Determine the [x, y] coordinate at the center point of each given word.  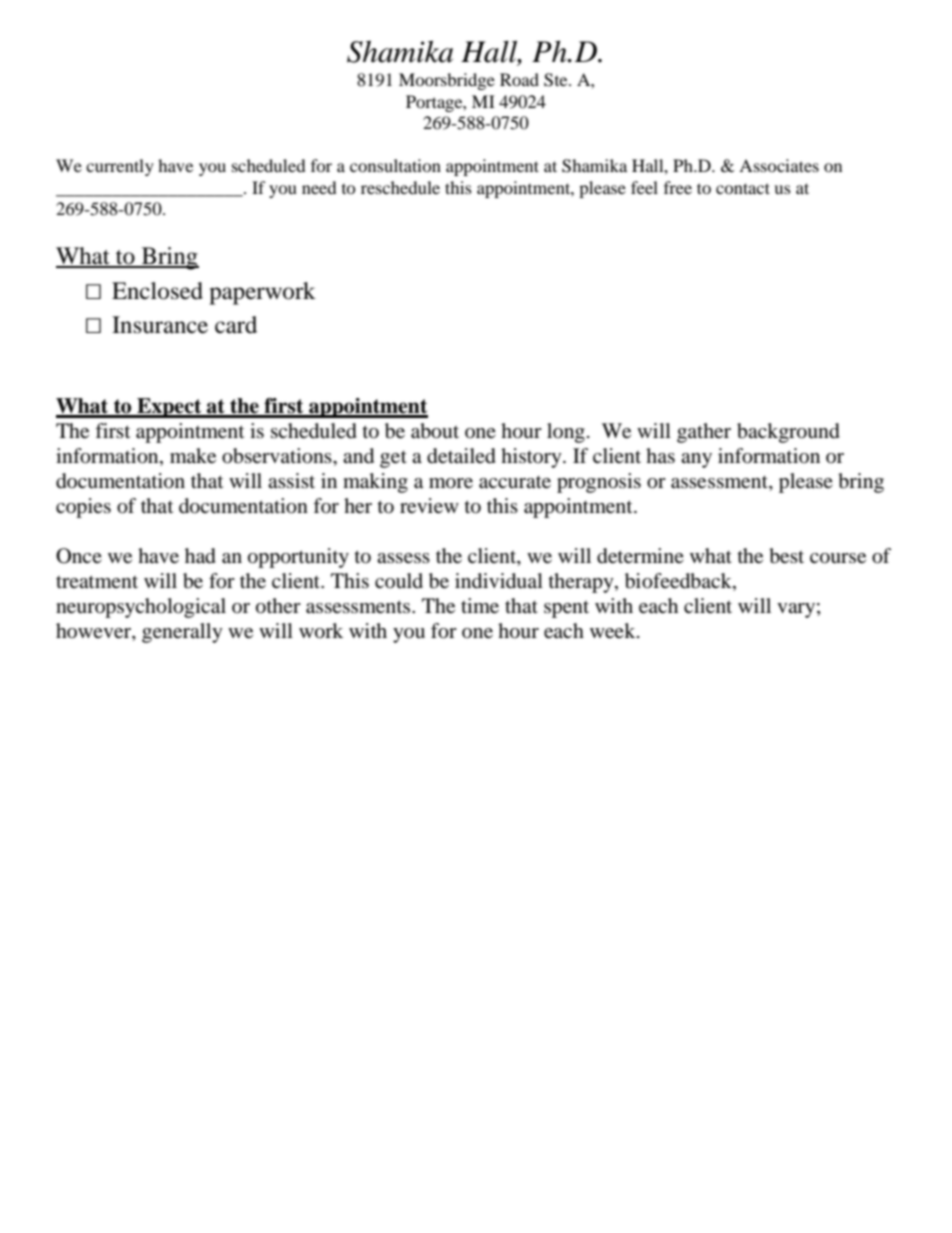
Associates [779, 165]
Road [519, 79]
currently [120, 167]
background [788, 433]
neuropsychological [141, 608]
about [435, 431]
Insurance [160, 325]
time [480, 606]
